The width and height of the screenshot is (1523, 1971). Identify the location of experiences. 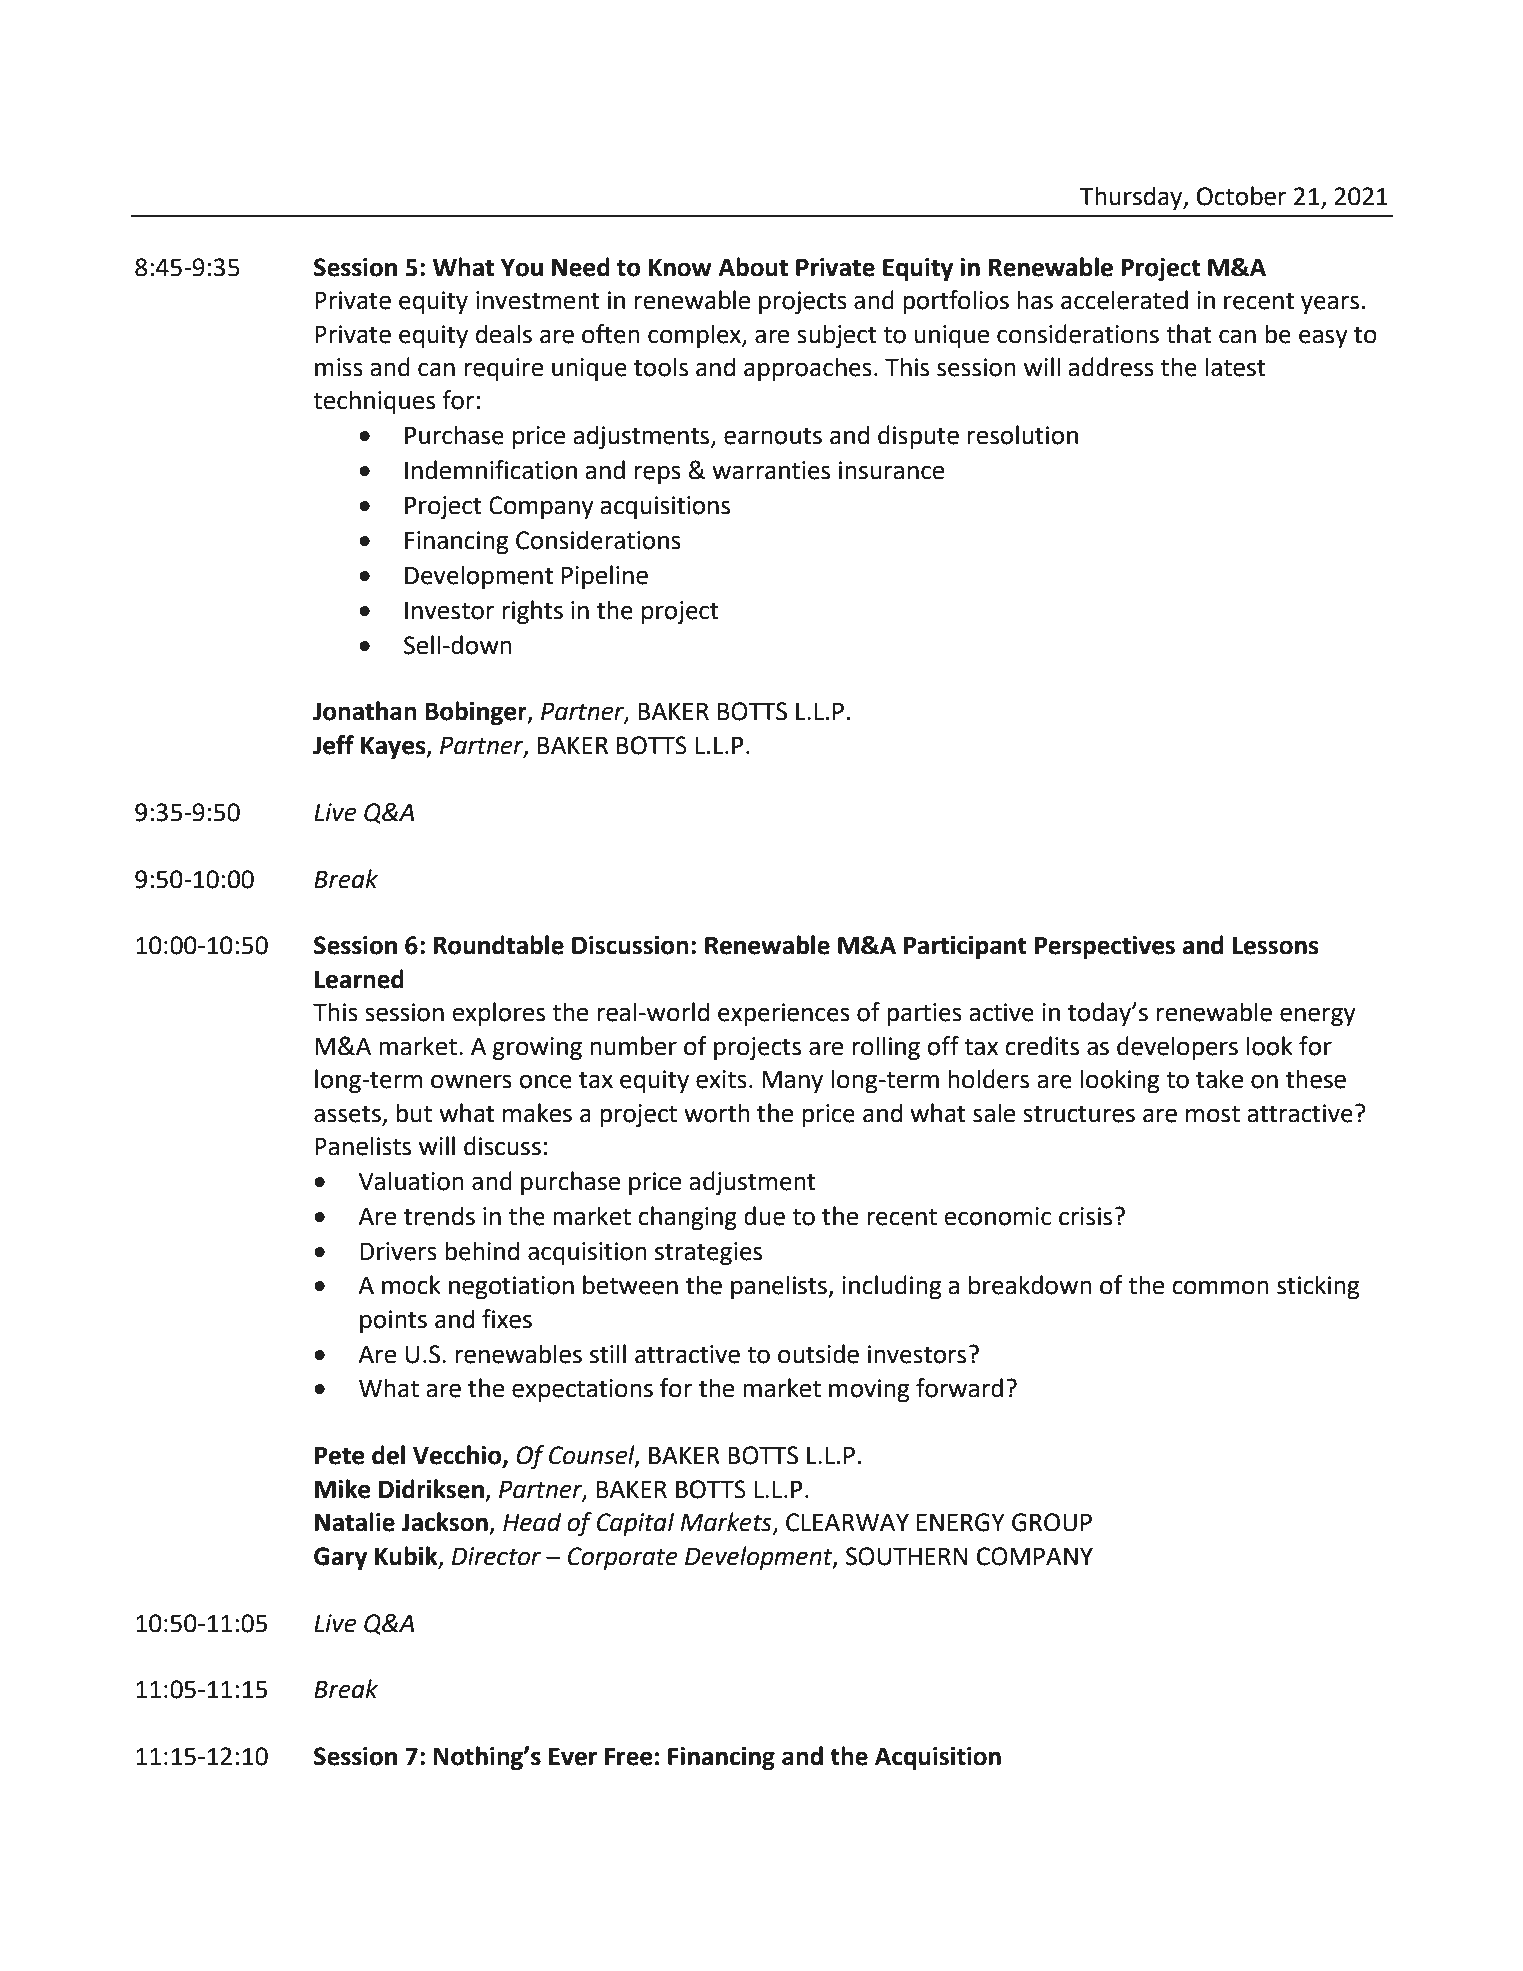
(784, 1014).
